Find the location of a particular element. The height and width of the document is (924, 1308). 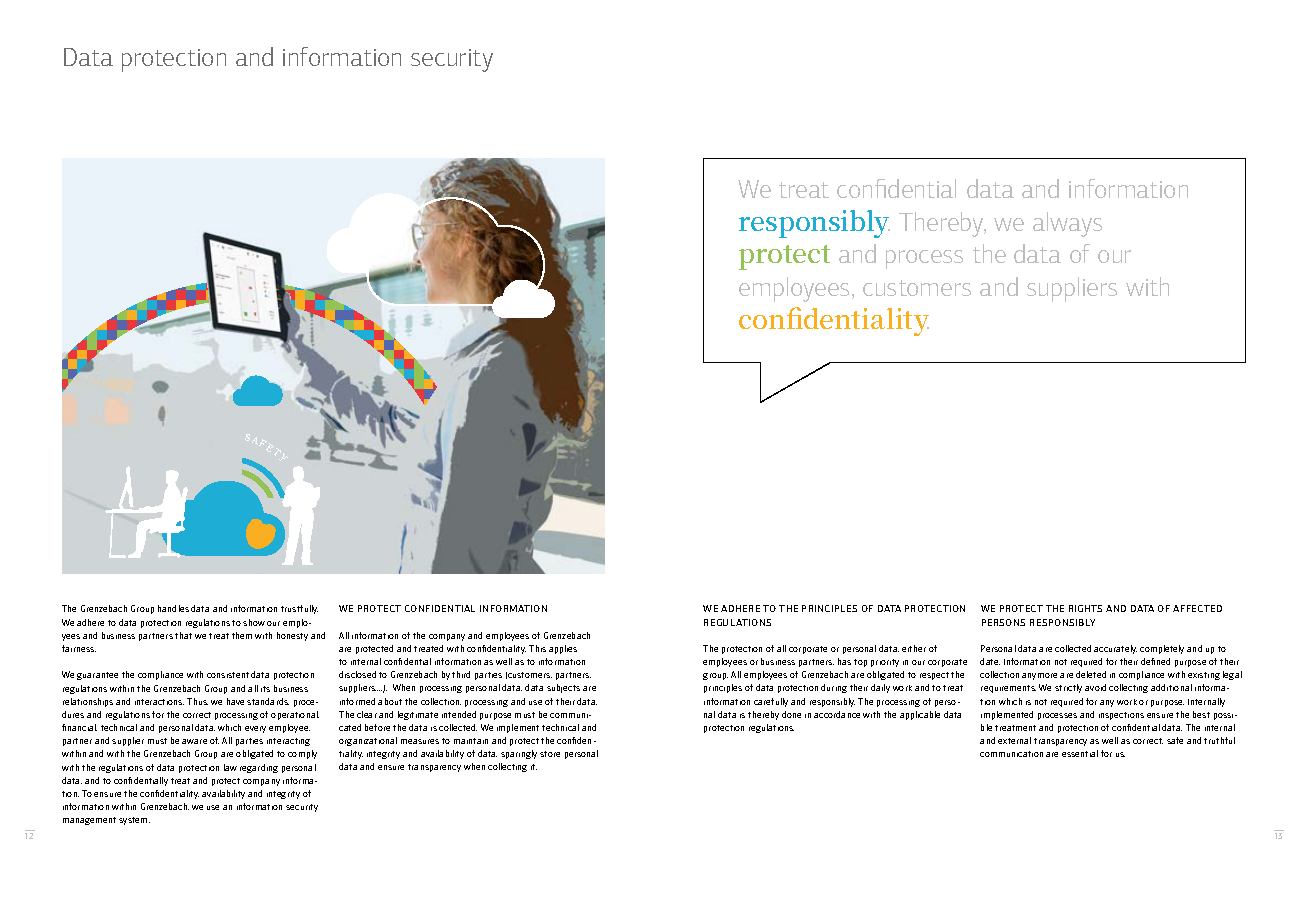

accurately is located at coordinates (1115, 649).
